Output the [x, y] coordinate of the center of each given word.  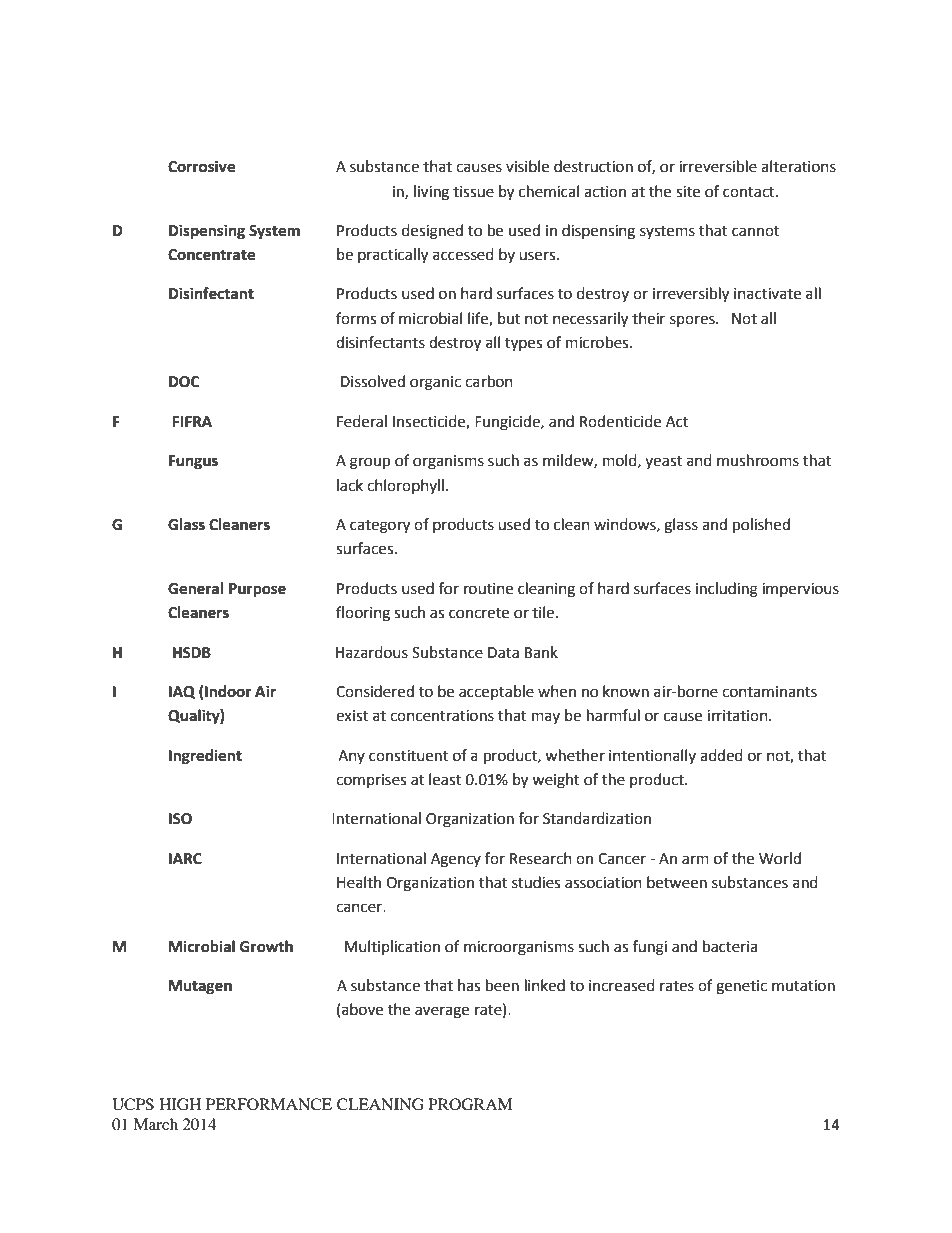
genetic [741, 987]
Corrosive [201, 166]
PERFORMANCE [269, 1104]
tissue [473, 192]
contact [750, 192]
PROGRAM [470, 1104]
